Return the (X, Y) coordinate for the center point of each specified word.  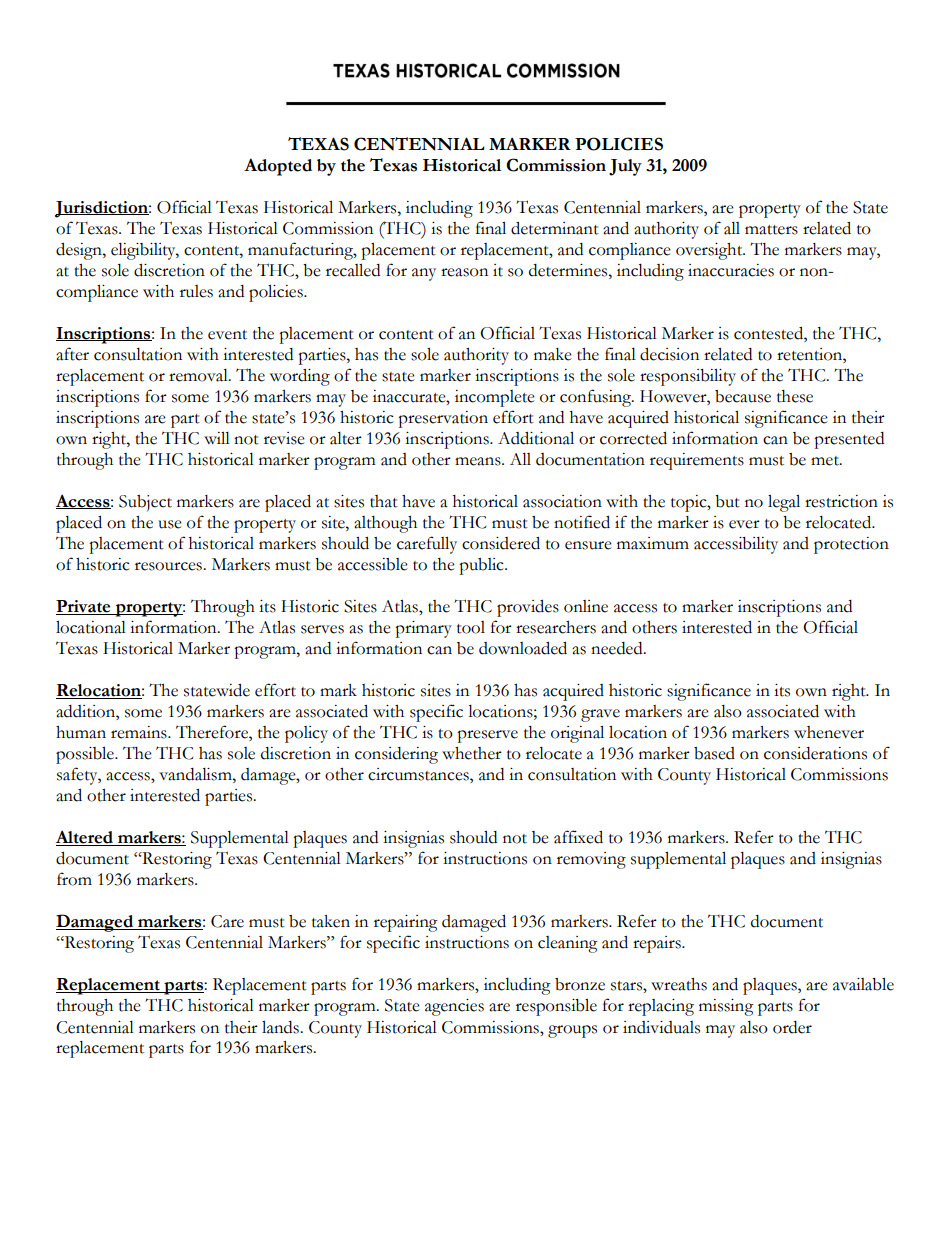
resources (169, 566)
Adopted (278, 167)
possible (86, 755)
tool (471, 627)
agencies (454, 1007)
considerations (815, 753)
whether (472, 753)
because (743, 396)
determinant (555, 228)
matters (771, 230)
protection (851, 545)
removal (199, 375)
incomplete (495, 398)
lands (281, 1027)
